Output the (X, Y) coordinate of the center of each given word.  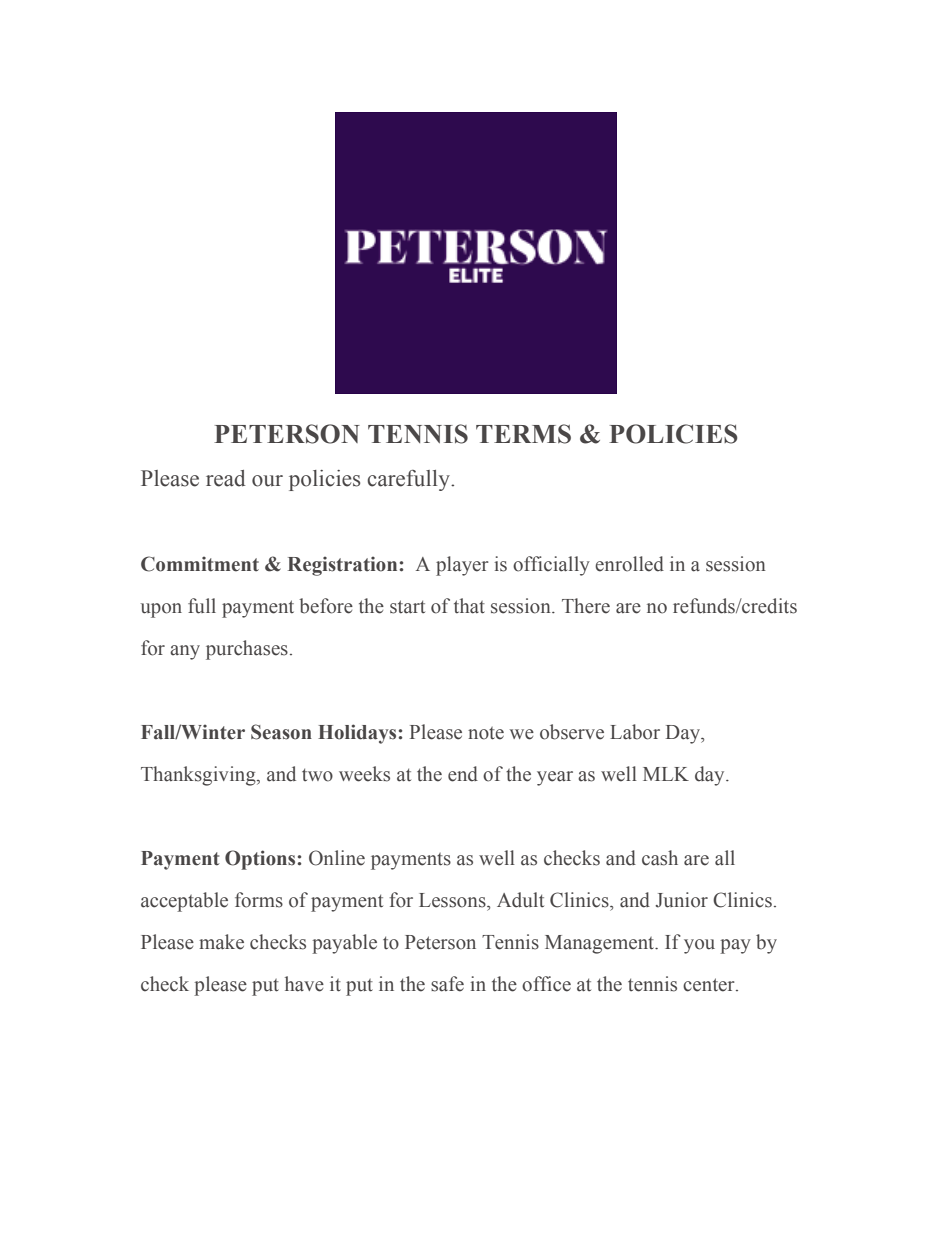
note (486, 733)
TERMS (523, 434)
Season (281, 732)
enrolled (629, 564)
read (225, 478)
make (221, 942)
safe (447, 984)
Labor (635, 732)
